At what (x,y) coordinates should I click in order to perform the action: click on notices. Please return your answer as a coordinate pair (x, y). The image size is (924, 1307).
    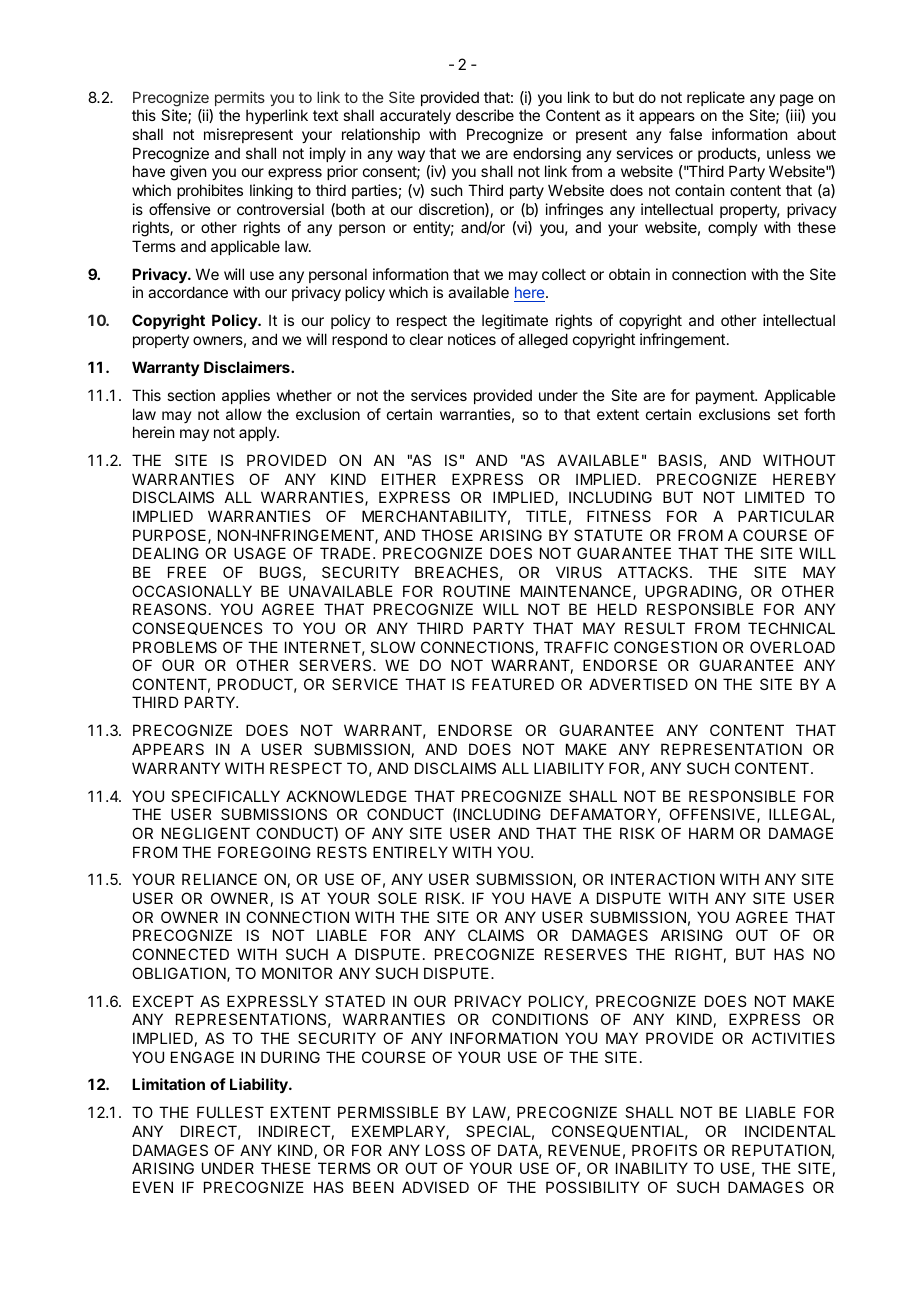
    Looking at the image, I should click on (472, 339).
